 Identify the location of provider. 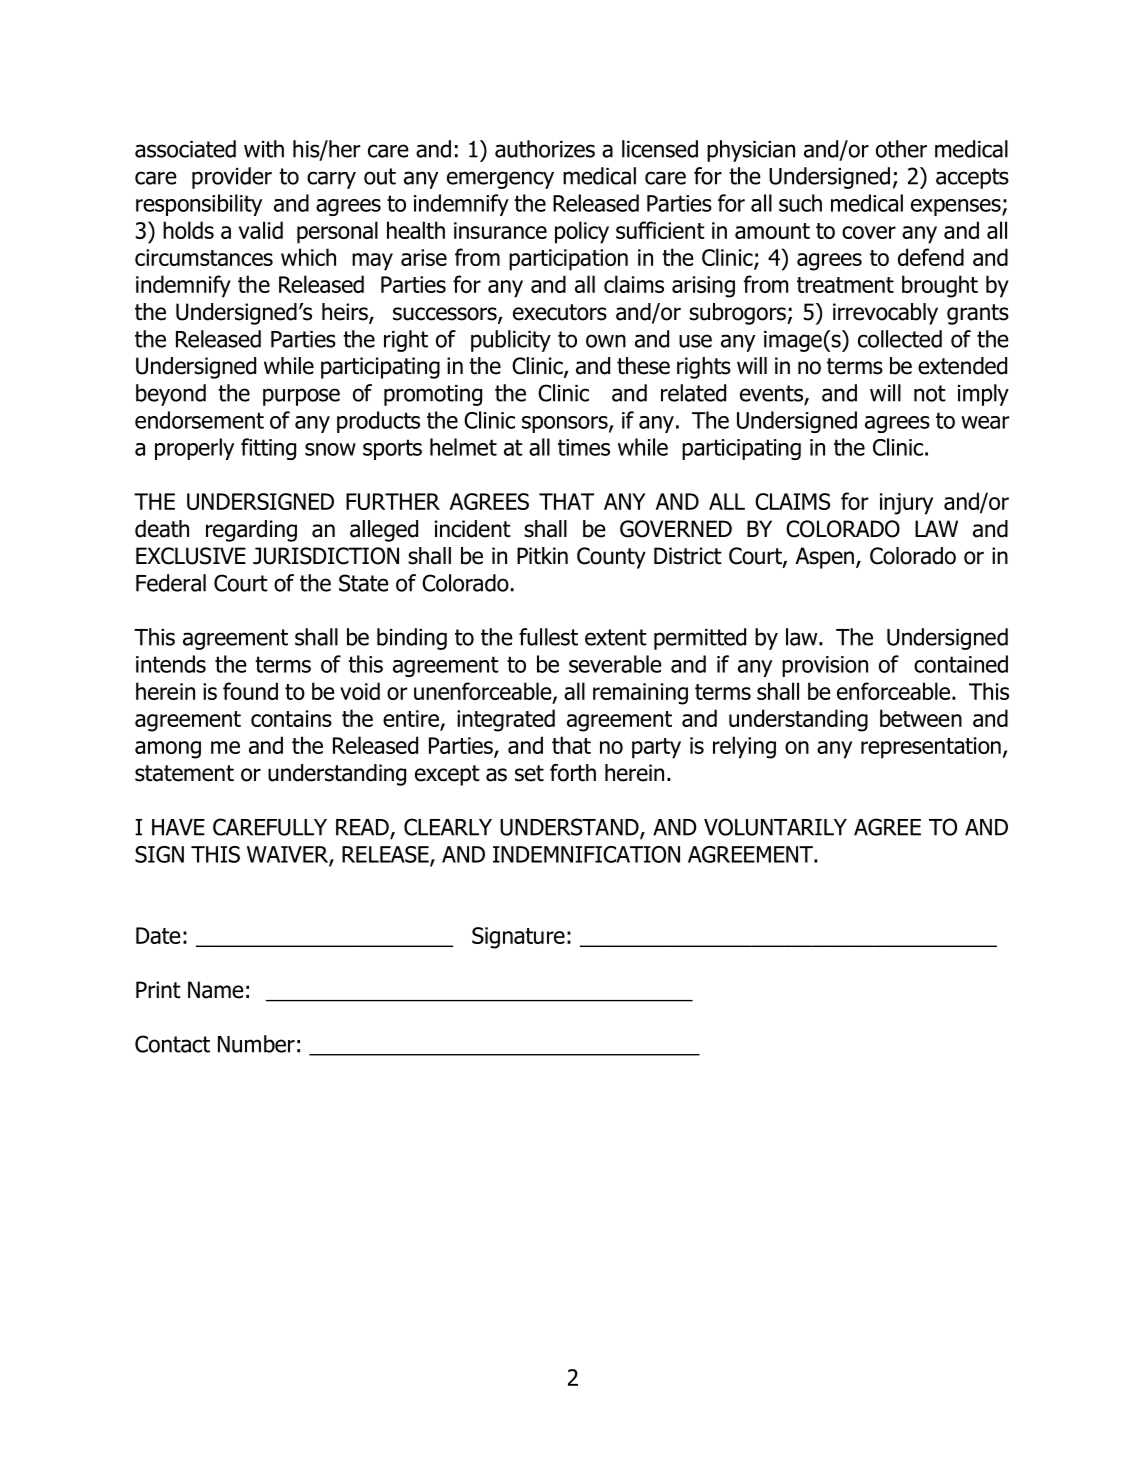
(232, 178).
